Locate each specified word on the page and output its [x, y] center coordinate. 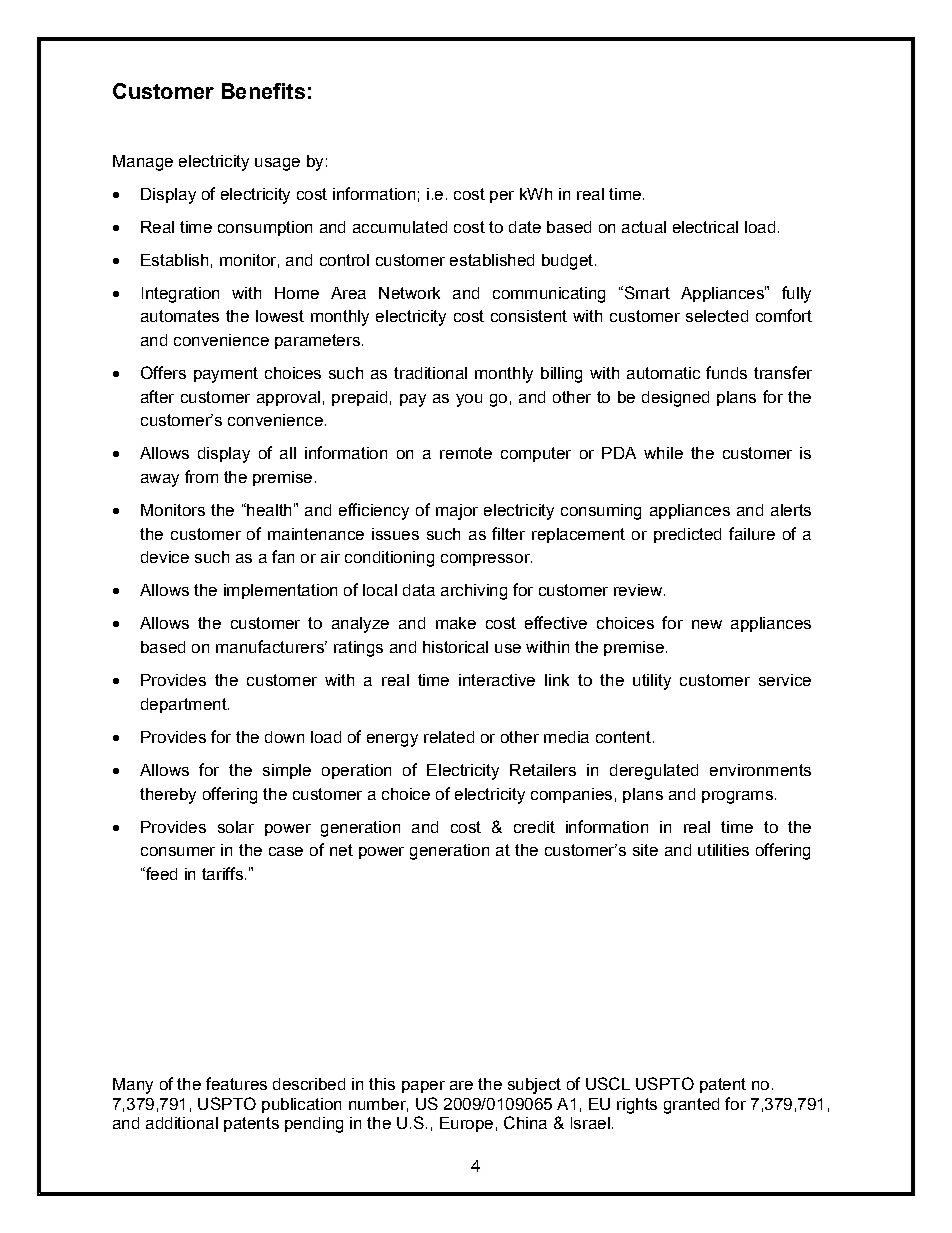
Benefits [263, 91]
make [456, 623]
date [525, 227]
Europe [466, 1124]
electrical [705, 227]
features [236, 1083]
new [707, 624]
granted [691, 1106]
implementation [280, 591]
